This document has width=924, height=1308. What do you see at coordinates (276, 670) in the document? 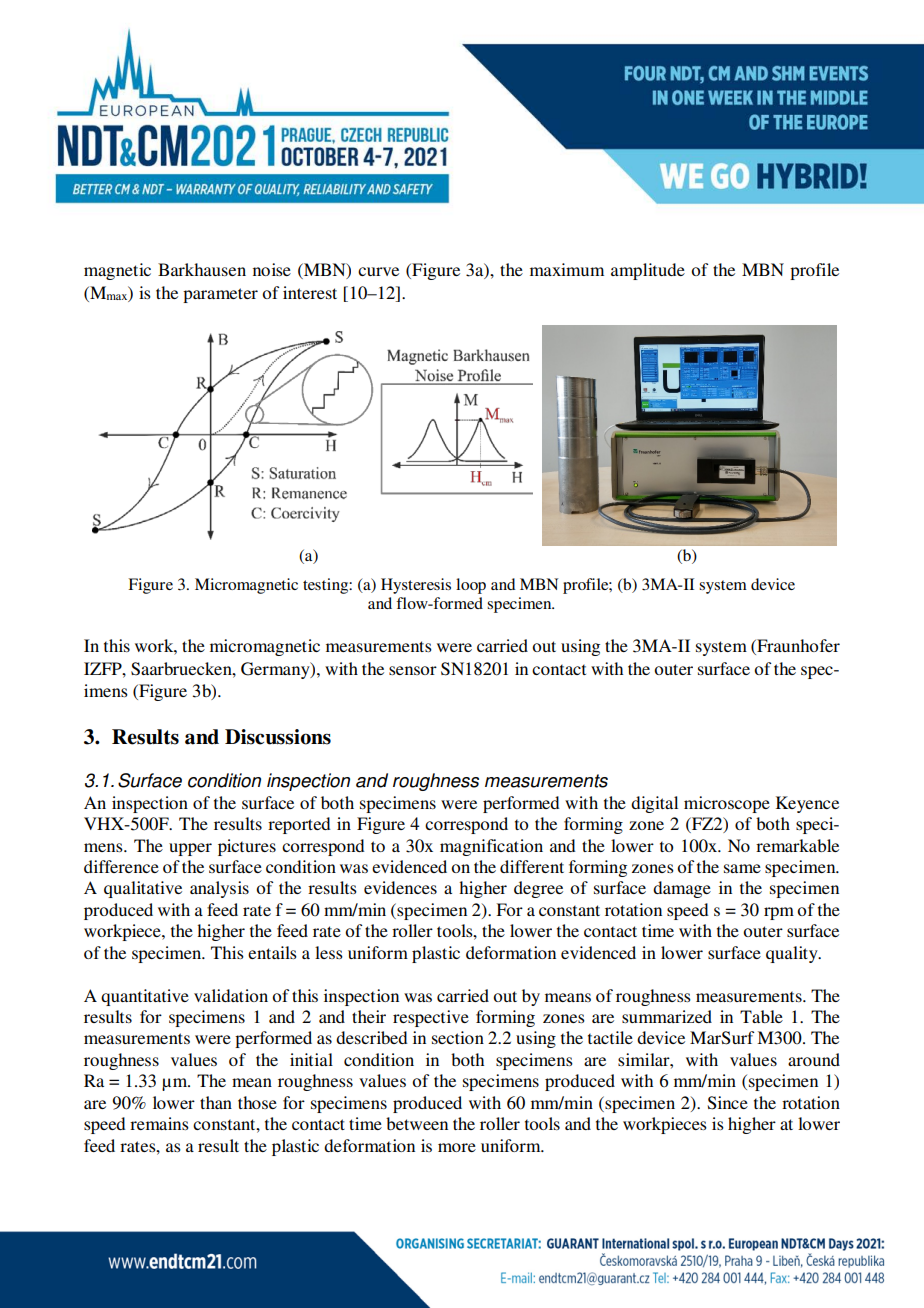
I see `Germany` at bounding box center [276, 670].
